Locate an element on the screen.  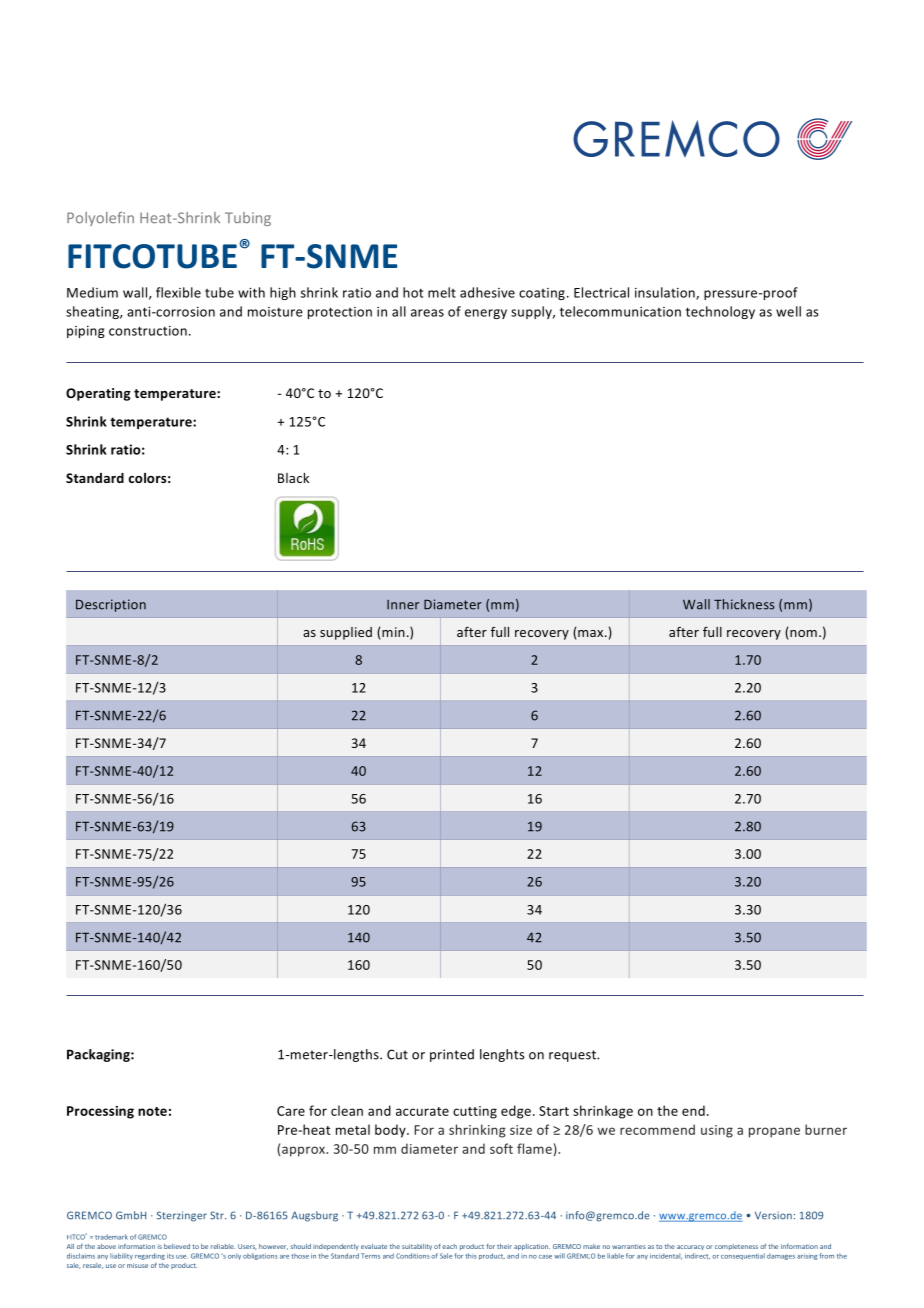
min is located at coordinates (393, 632).
